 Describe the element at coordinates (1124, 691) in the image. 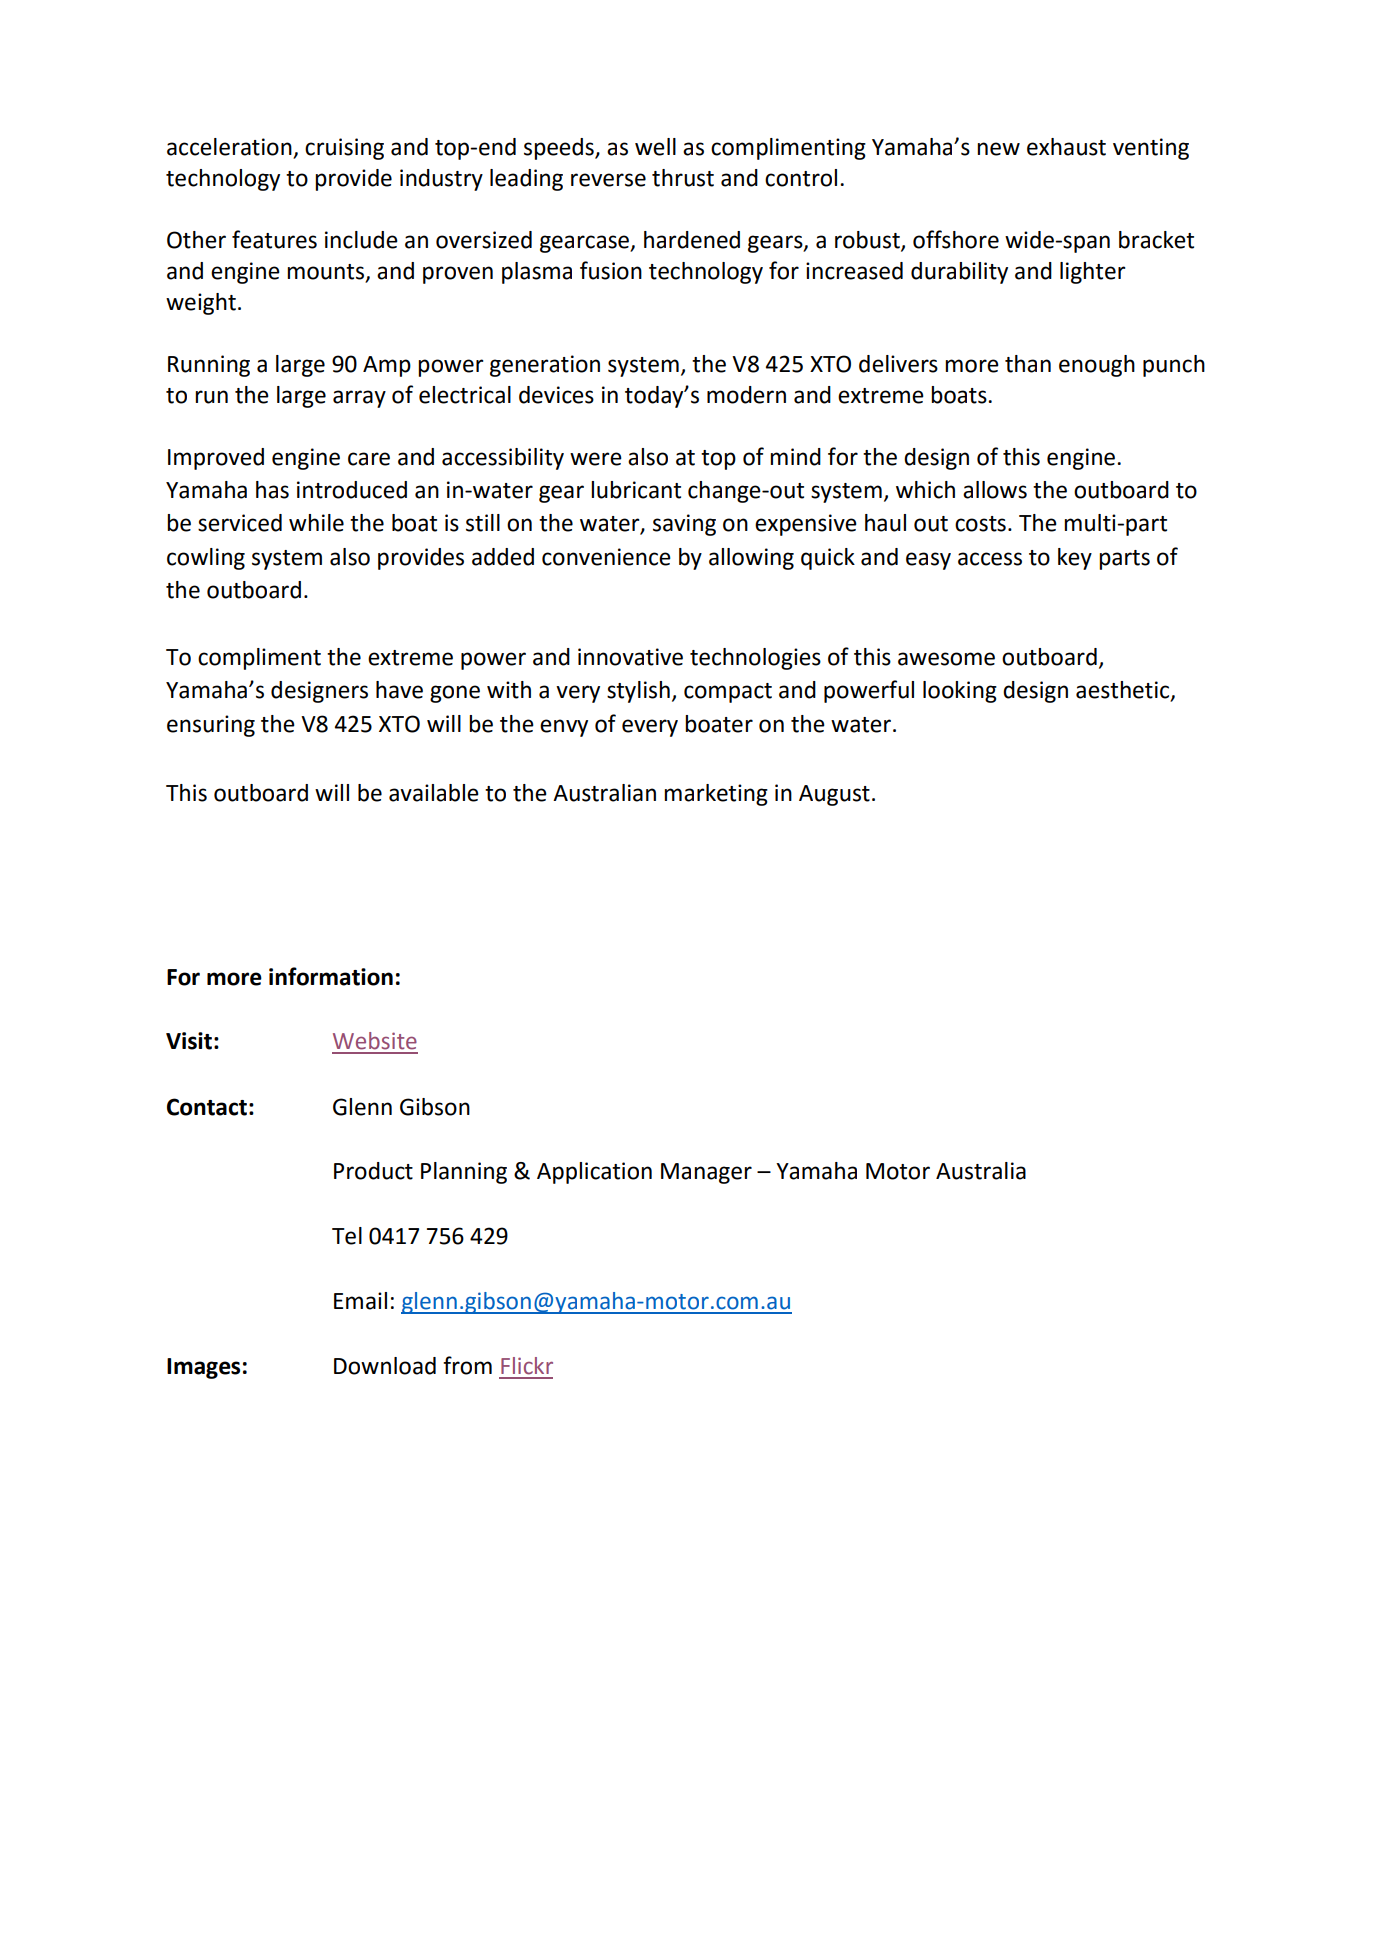

I see `aesthetic` at that location.
